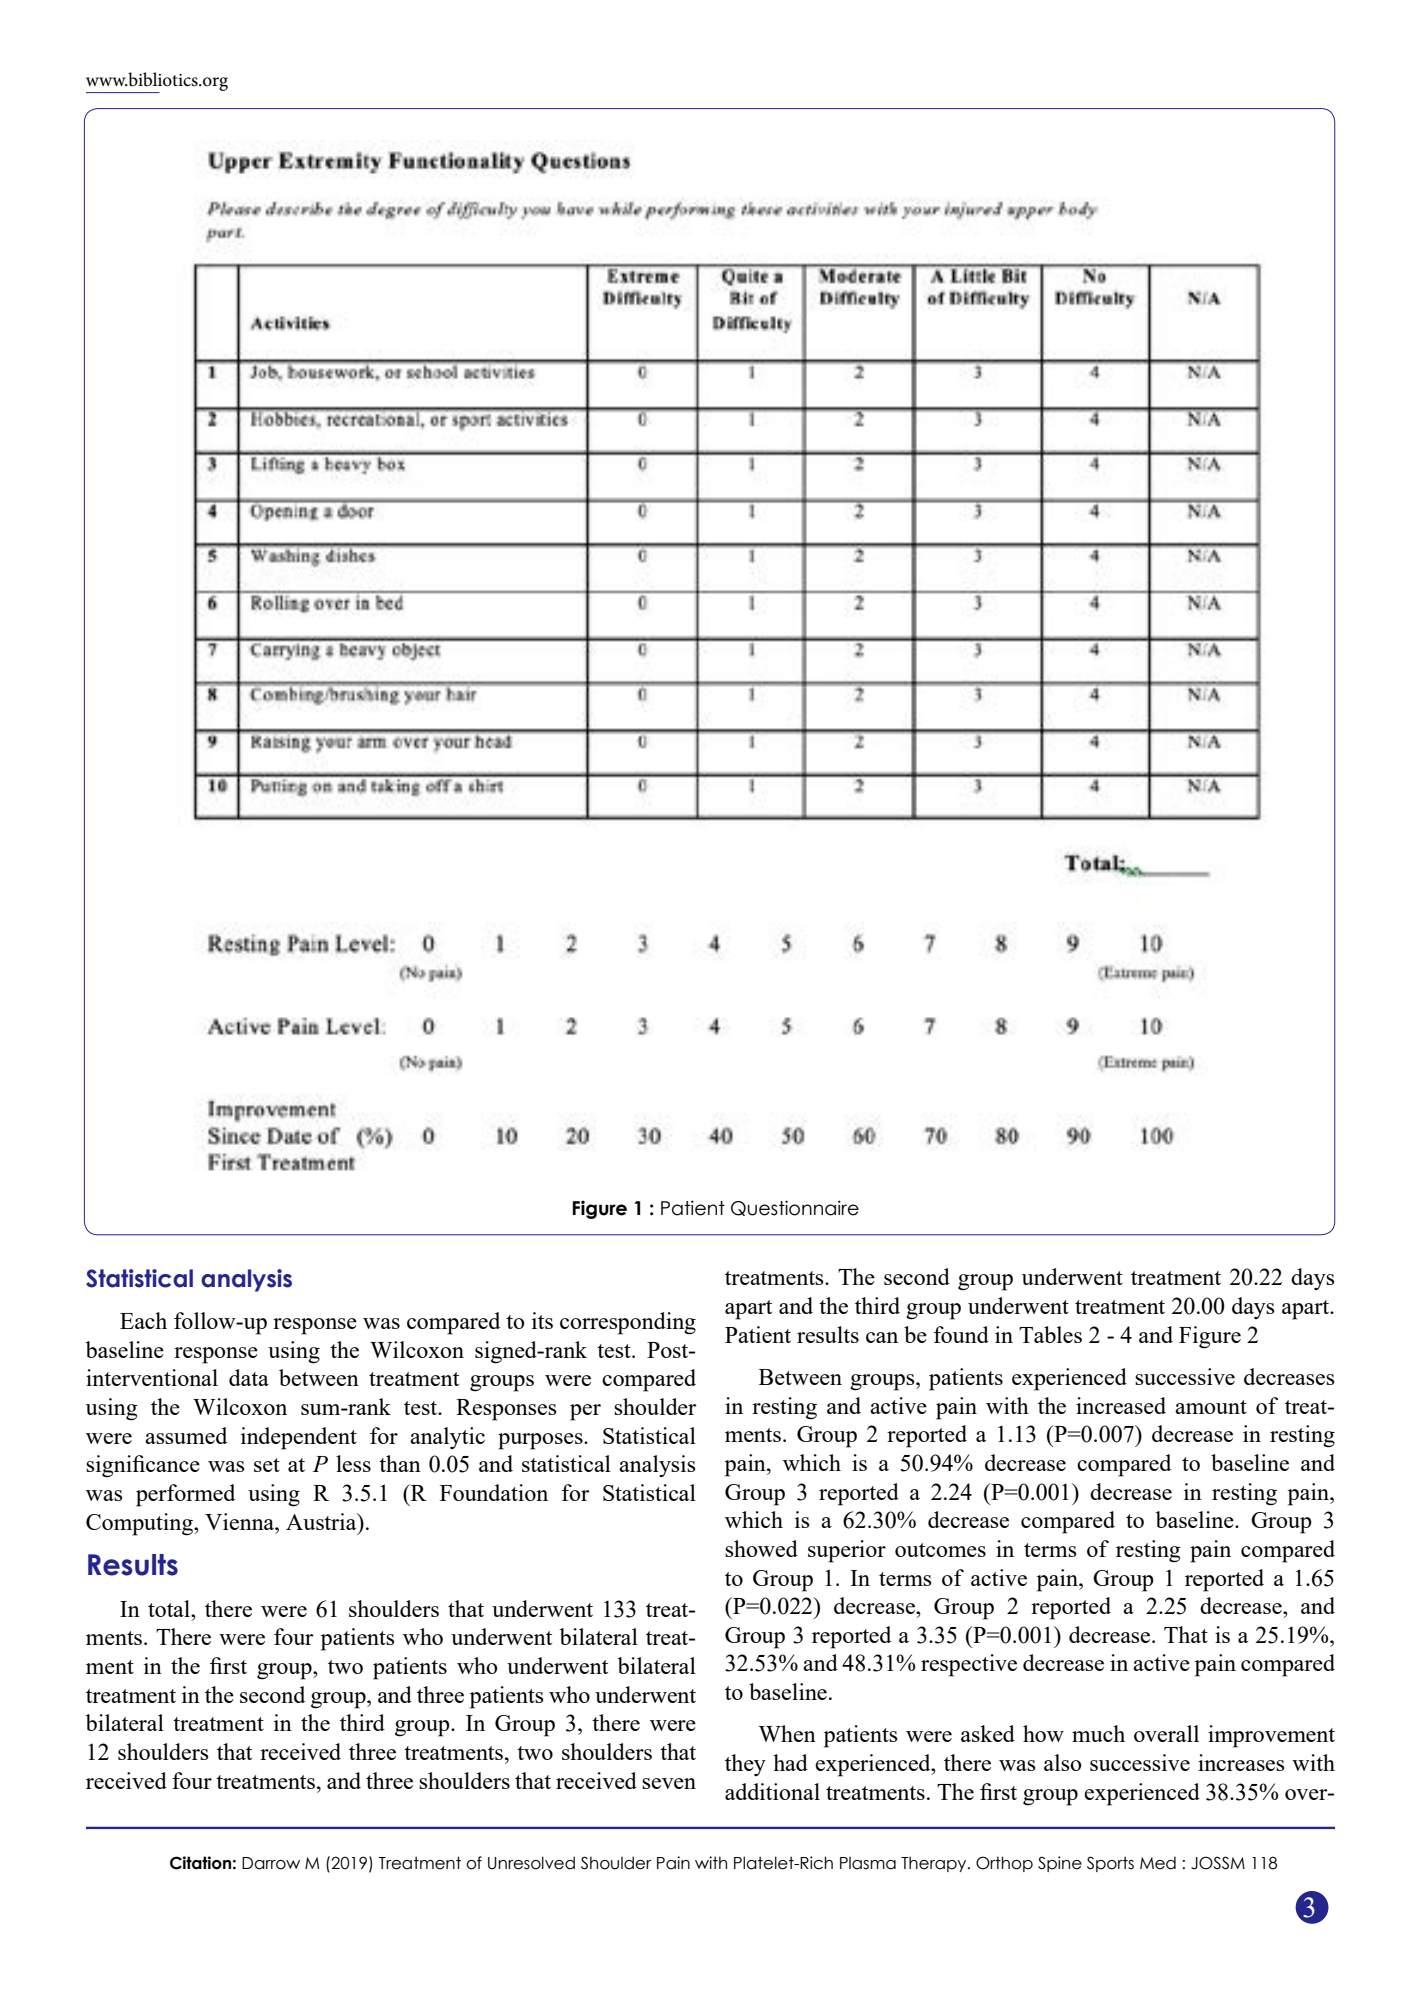 The image size is (1421, 2010). Describe the element at coordinates (143, 1320) in the screenshot. I see `Each` at that location.
